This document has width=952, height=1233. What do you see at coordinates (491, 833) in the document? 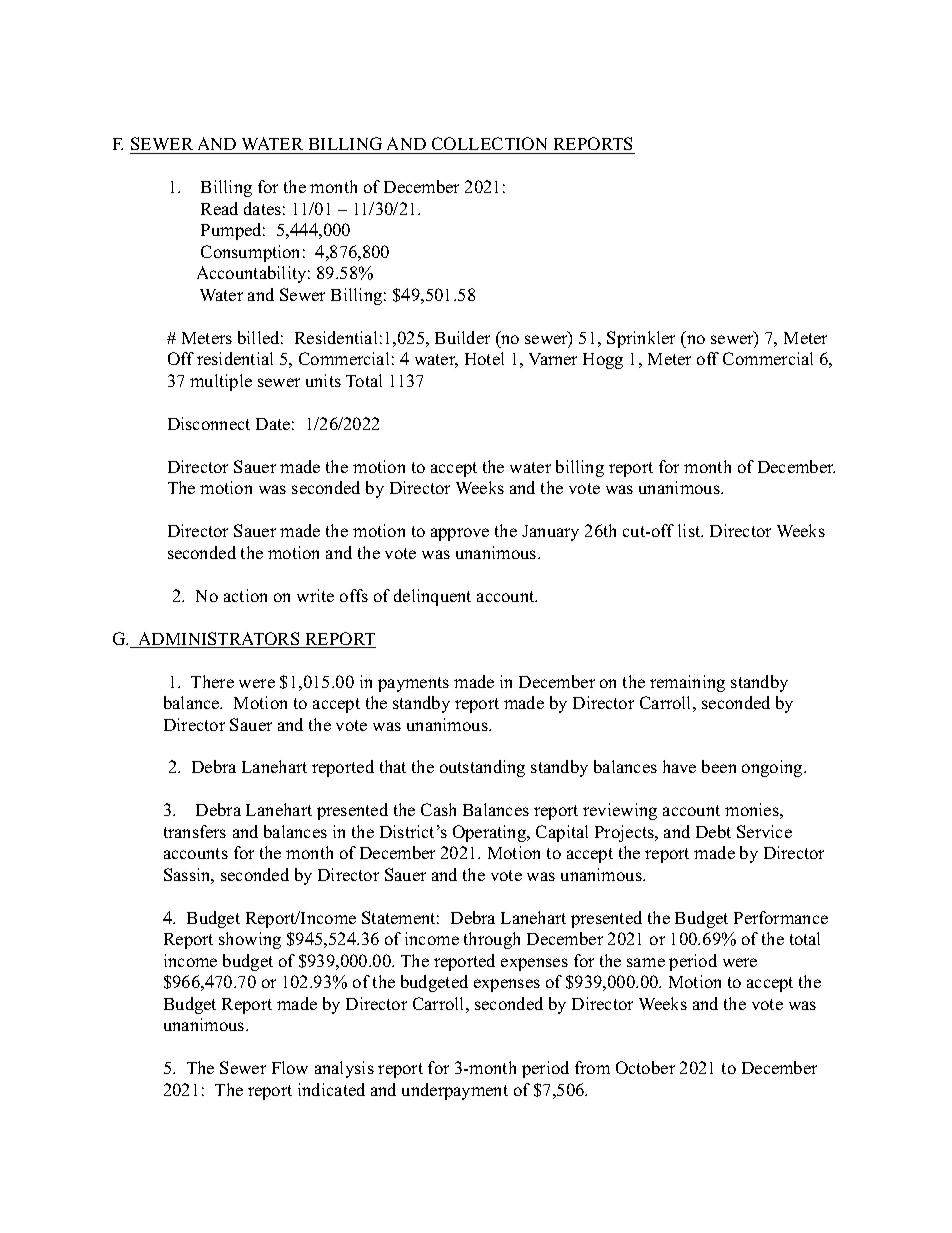
I see `Operating` at bounding box center [491, 833].
